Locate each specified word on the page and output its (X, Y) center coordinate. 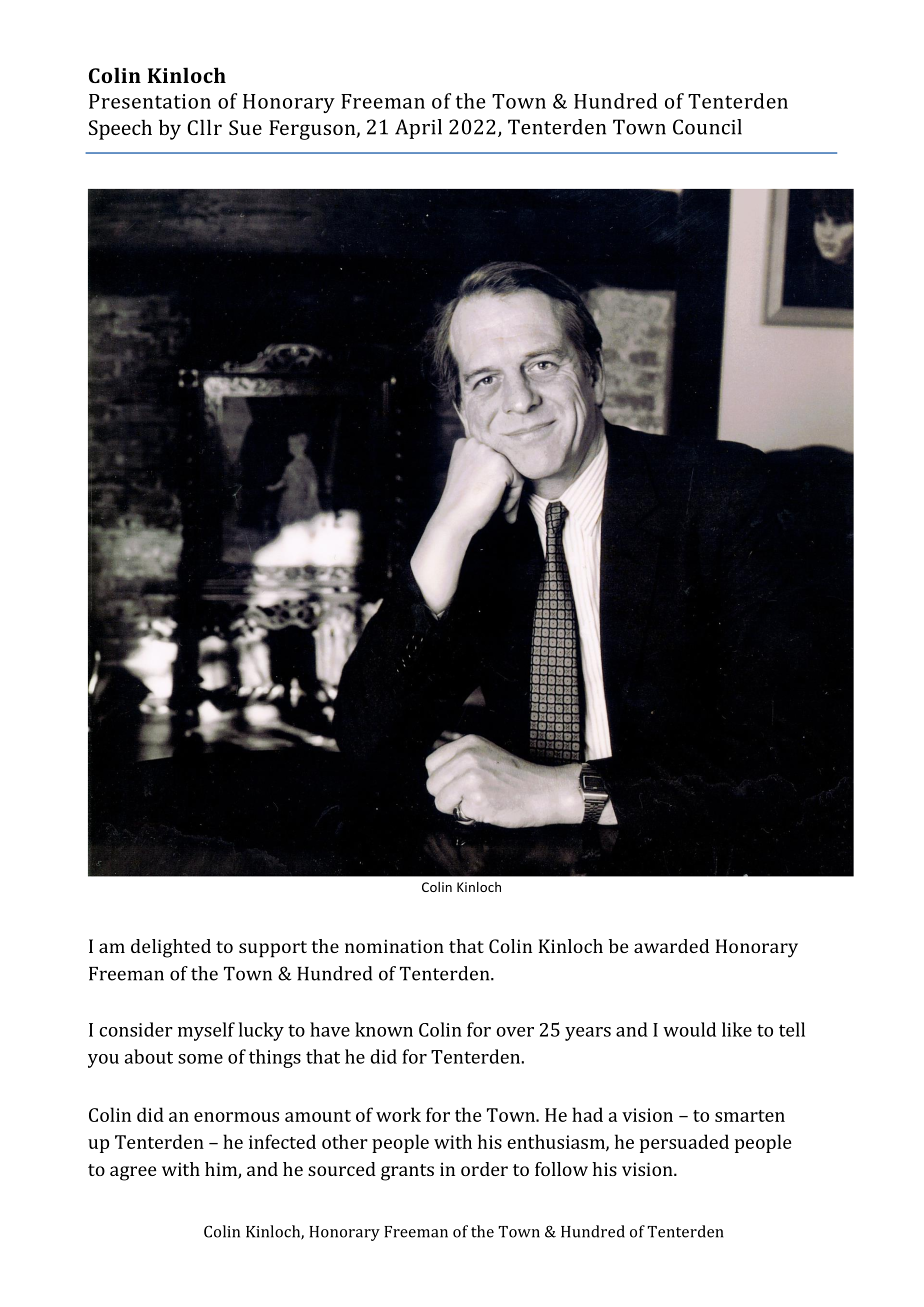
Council (707, 127)
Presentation (150, 101)
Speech (120, 129)
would (689, 1029)
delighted (171, 948)
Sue (245, 127)
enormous (236, 1117)
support (273, 949)
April (418, 129)
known (384, 1029)
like (737, 1029)
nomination (394, 946)
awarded (671, 946)
